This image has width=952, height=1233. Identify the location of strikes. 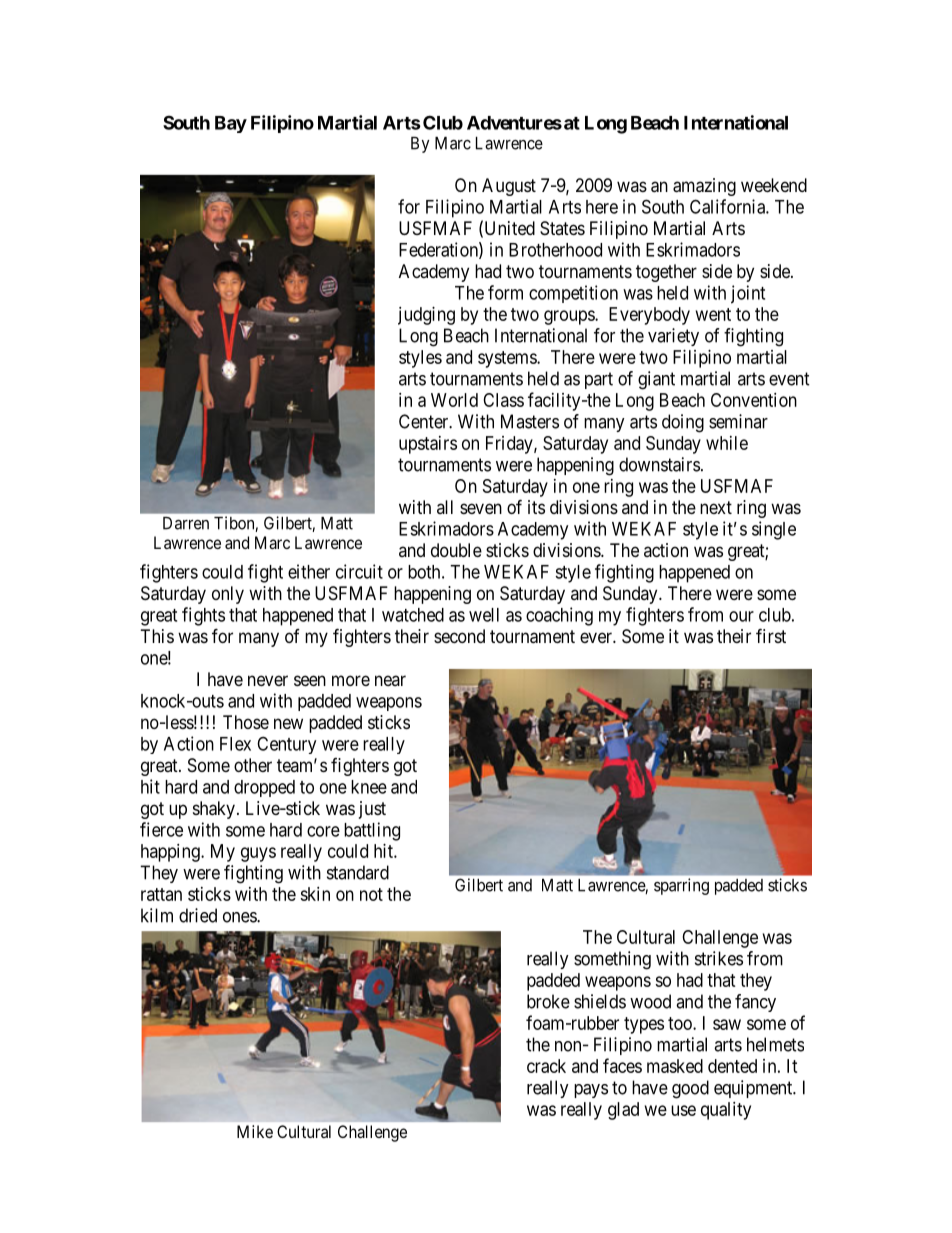
(719, 958).
